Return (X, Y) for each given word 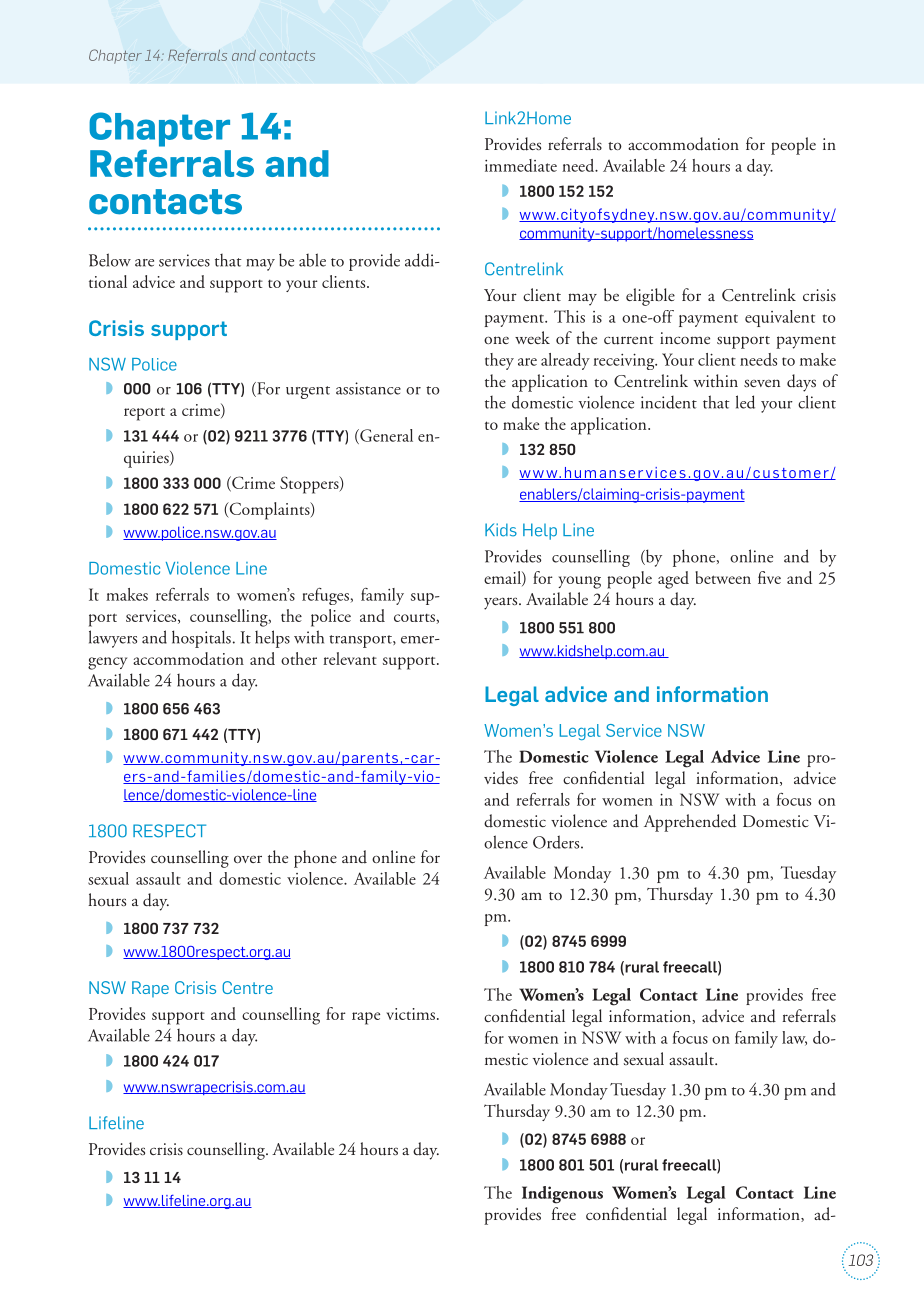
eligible (650, 297)
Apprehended (690, 823)
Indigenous (562, 1195)
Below (110, 260)
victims (410, 1014)
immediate (521, 165)
